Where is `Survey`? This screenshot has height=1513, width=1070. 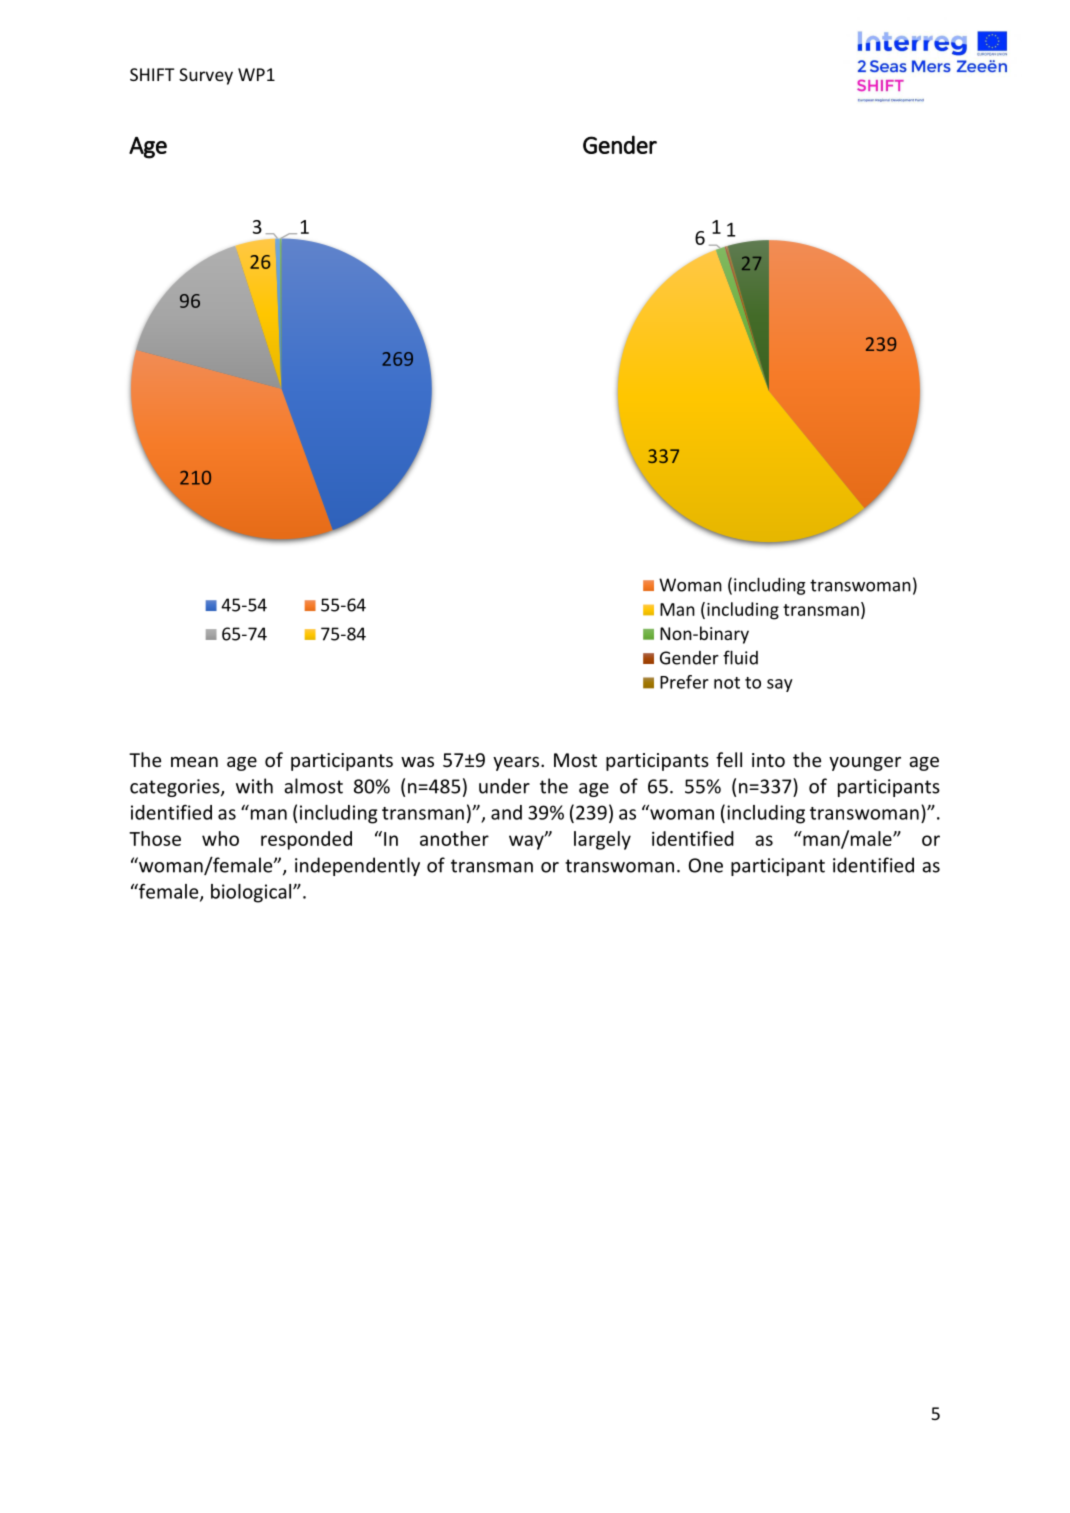 Survey is located at coordinates (206, 76).
